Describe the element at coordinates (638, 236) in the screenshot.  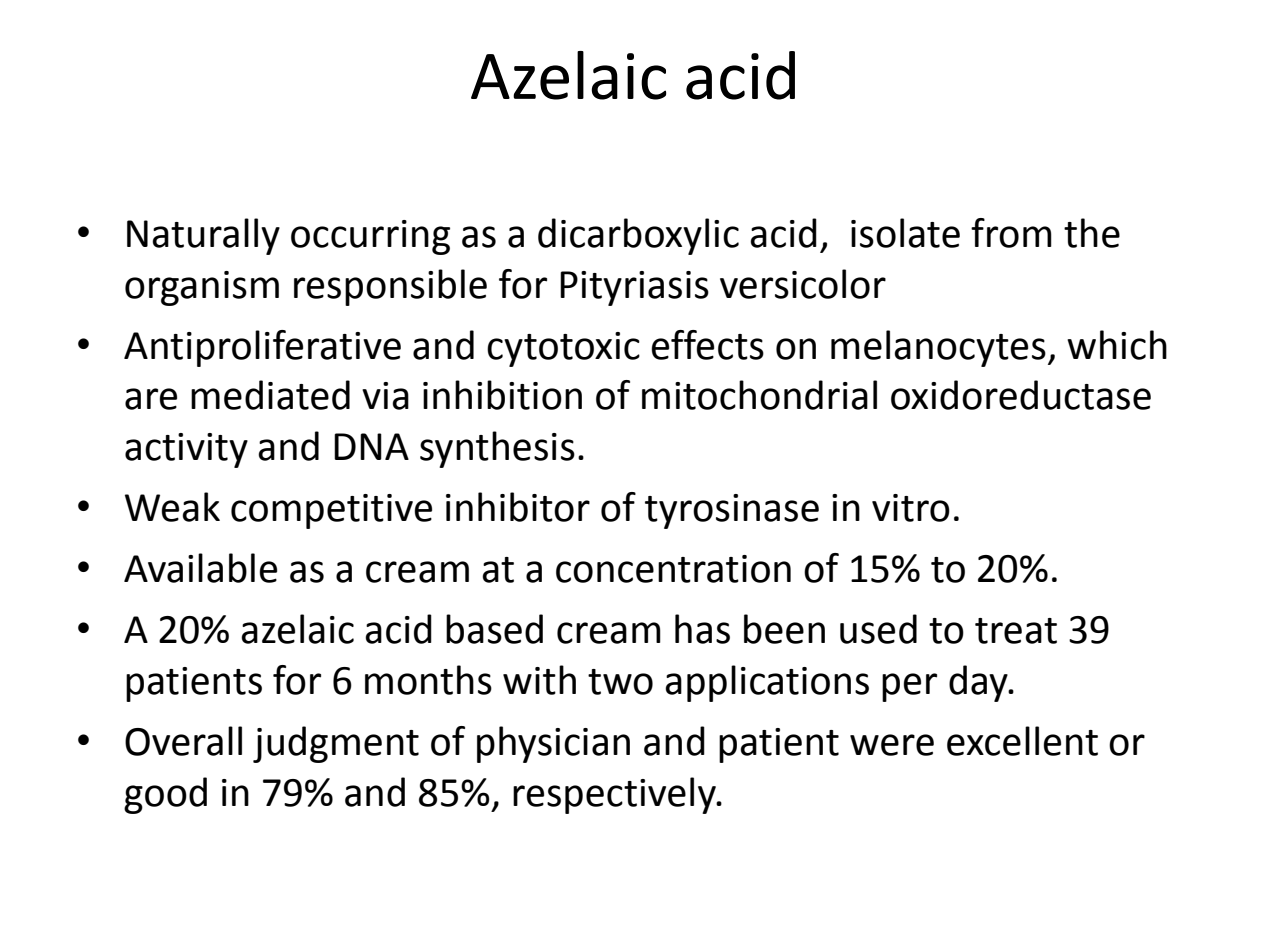
I see `dicarboxylic` at that location.
